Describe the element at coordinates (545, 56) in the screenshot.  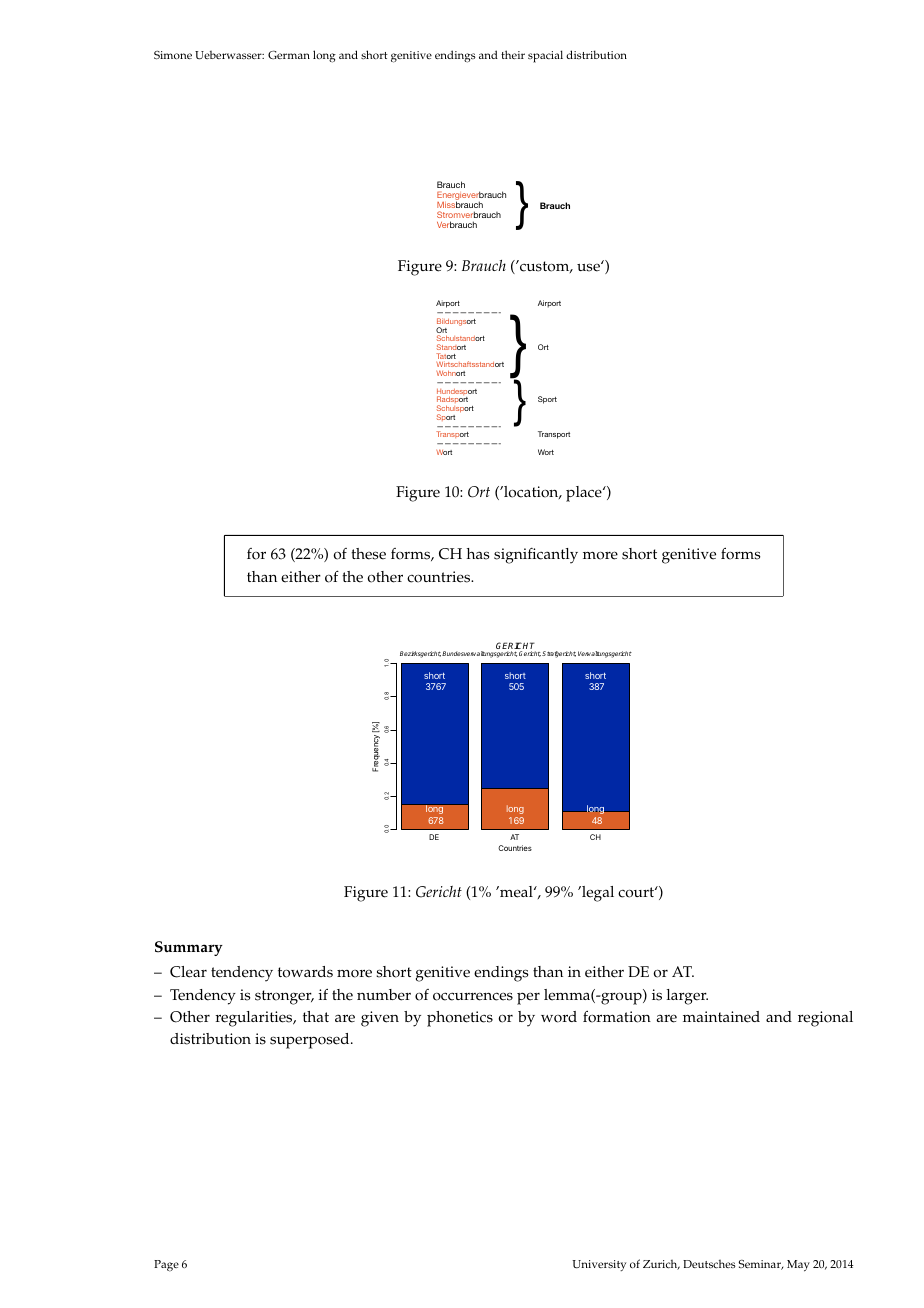
I see `spacial` at that location.
